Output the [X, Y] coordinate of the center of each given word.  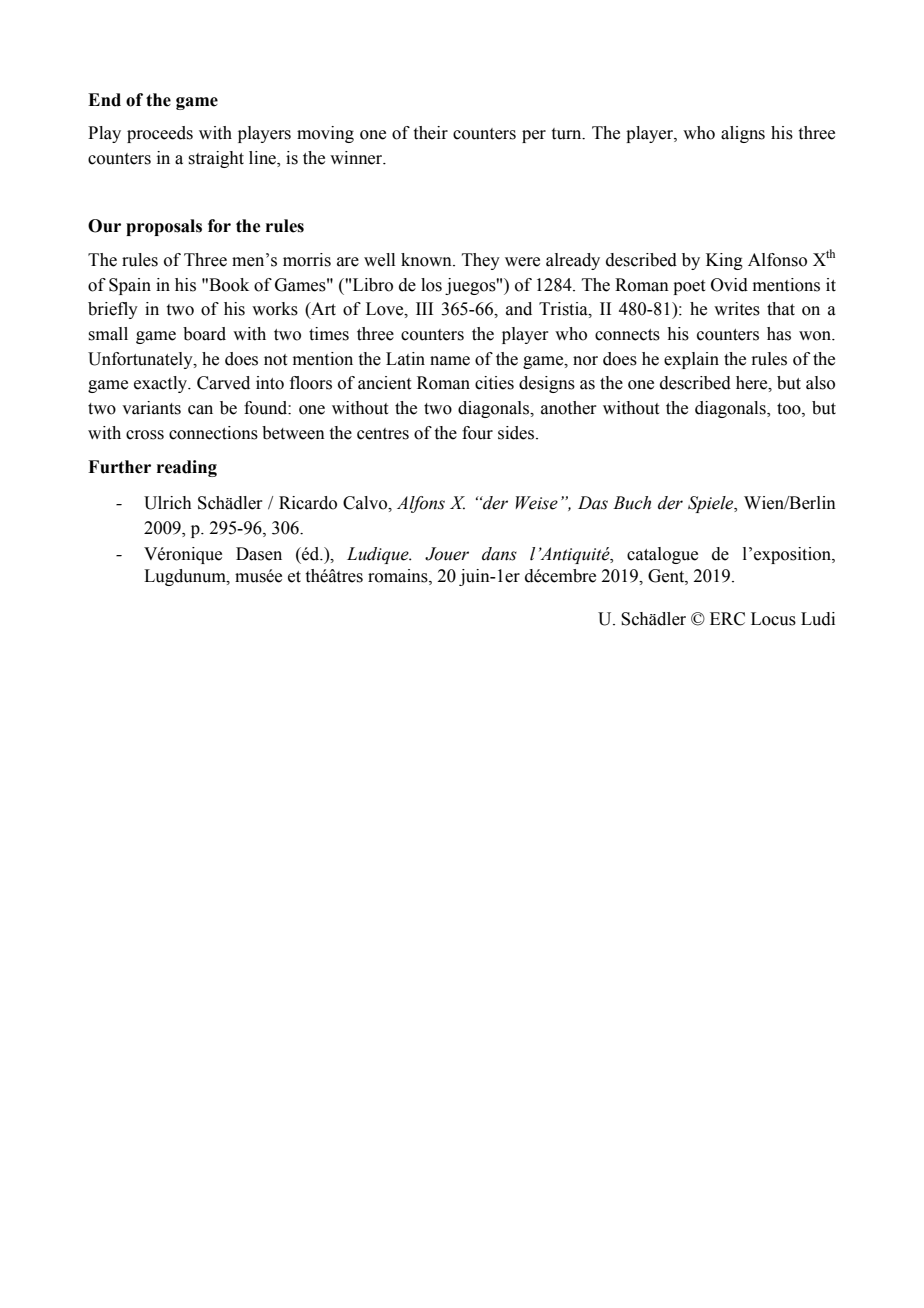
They [481, 261]
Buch [632, 503]
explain [691, 360]
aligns [743, 134]
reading [187, 468]
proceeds [160, 134]
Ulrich [168, 503]
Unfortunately [141, 360]
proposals [164, 227]
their [431, 133]
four [477, 433]
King [724, 261]
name [450, 361]
